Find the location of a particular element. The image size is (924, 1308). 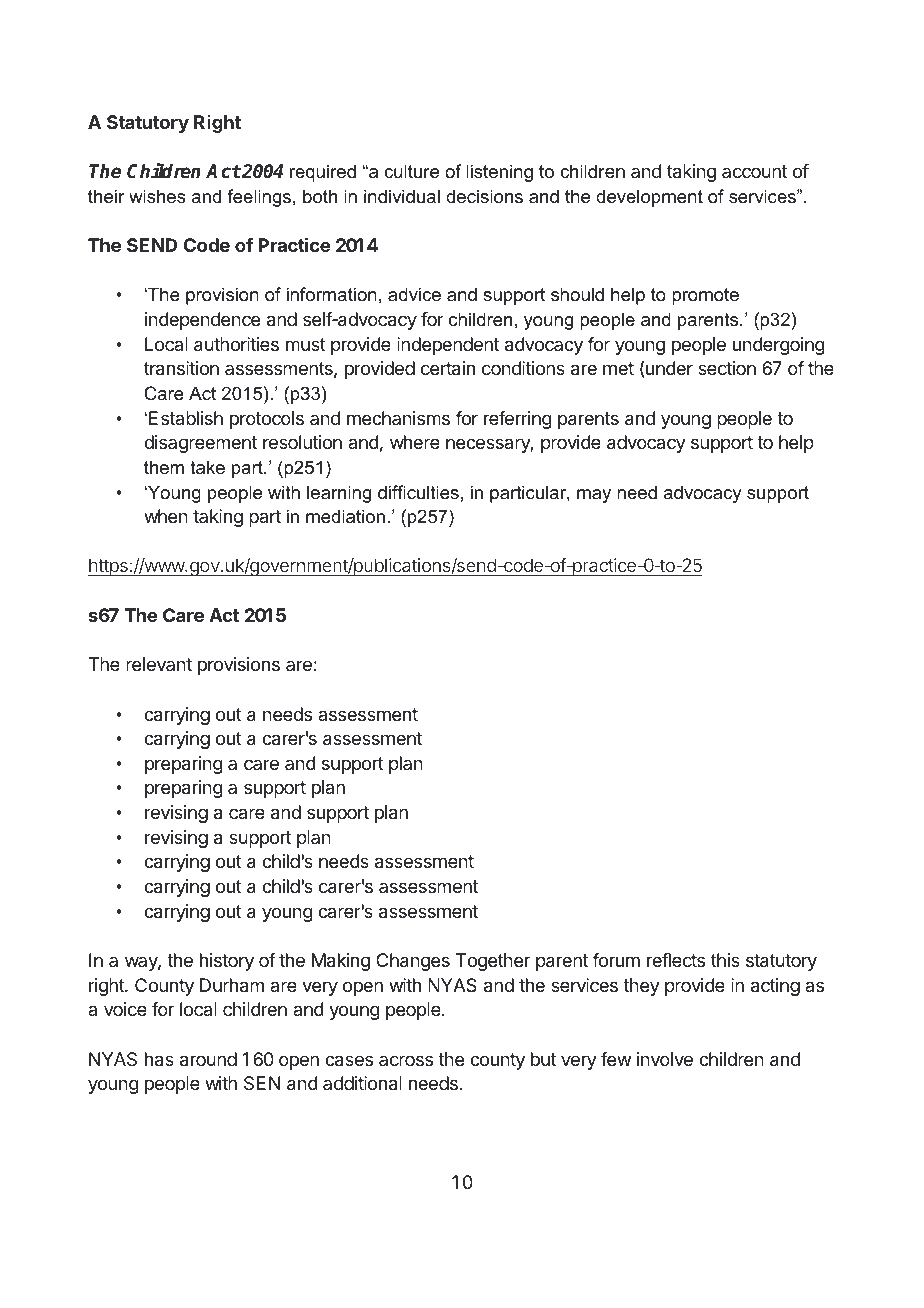

involve is located at coordinates (665, 1059).
